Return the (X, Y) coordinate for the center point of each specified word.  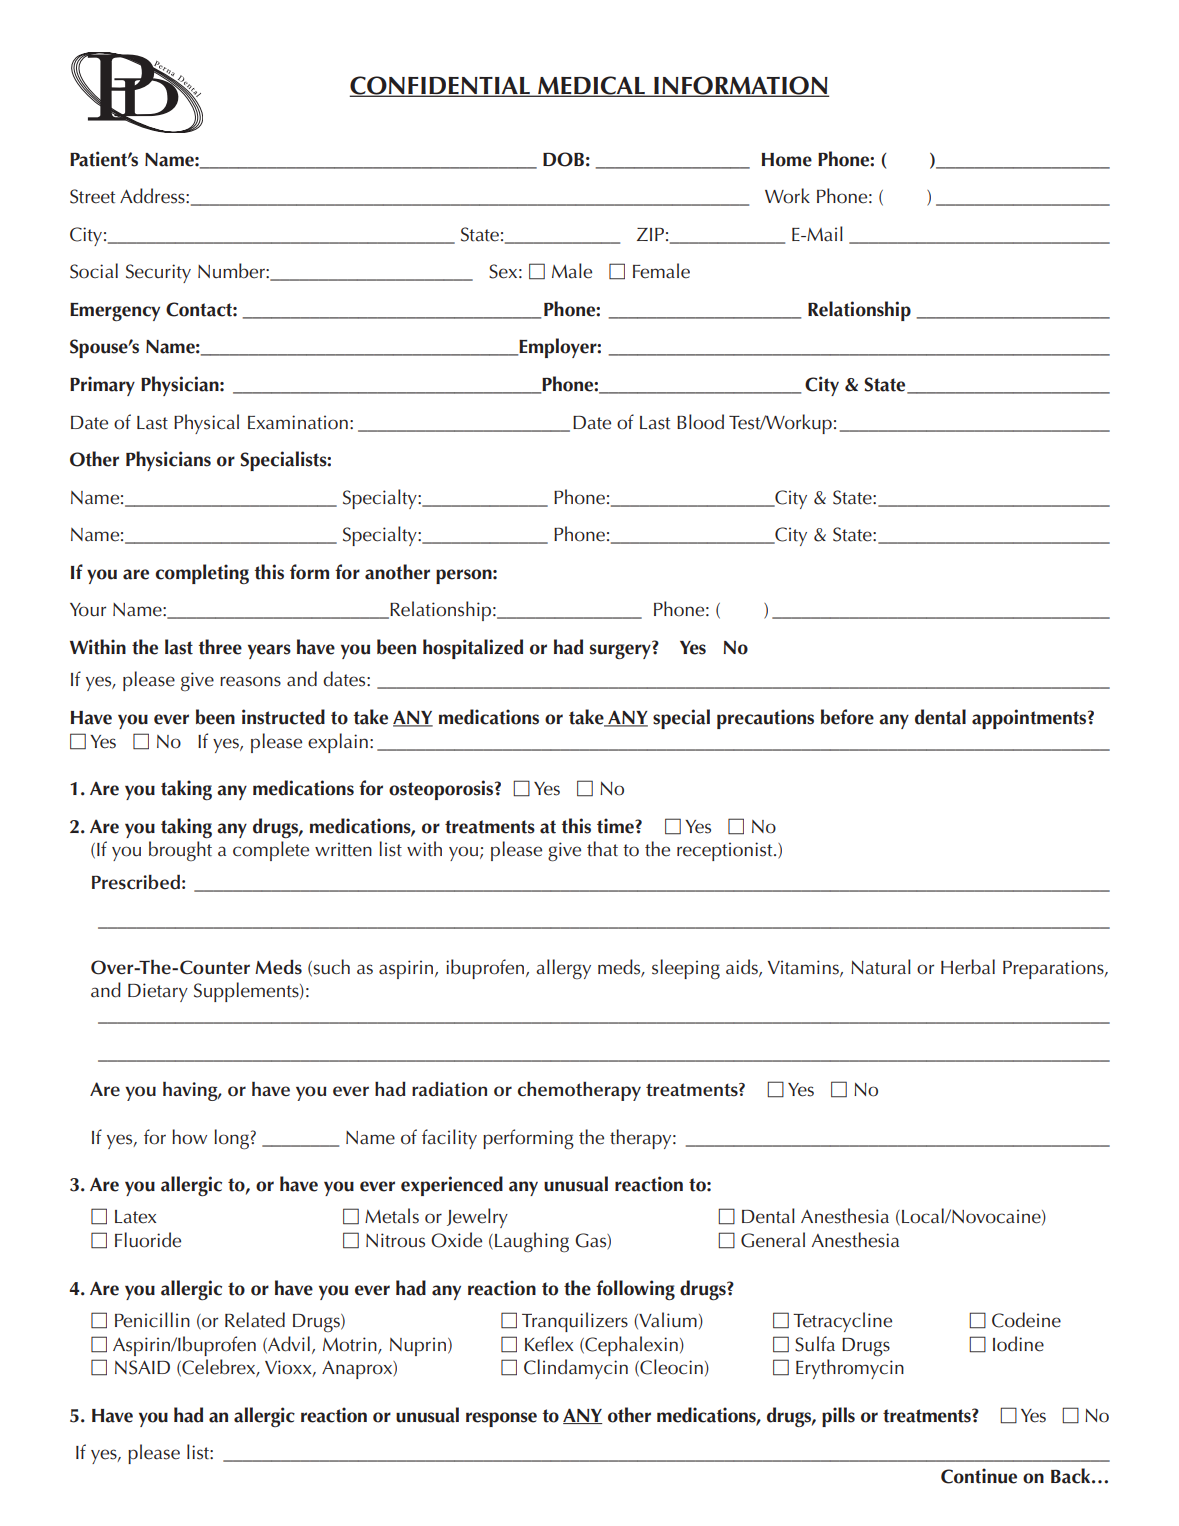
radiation (449, 1089)
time (616, 826)
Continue (979, 1476)
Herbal (968, 967)
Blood (700, 422)
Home (787, 160)
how (189, 1137)
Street (92, 196)
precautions (765, 719)
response (501, 1419)
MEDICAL (591, 86)
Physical (206, 424)
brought (180, 851)
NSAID (142, 1367)
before (847, 717)
